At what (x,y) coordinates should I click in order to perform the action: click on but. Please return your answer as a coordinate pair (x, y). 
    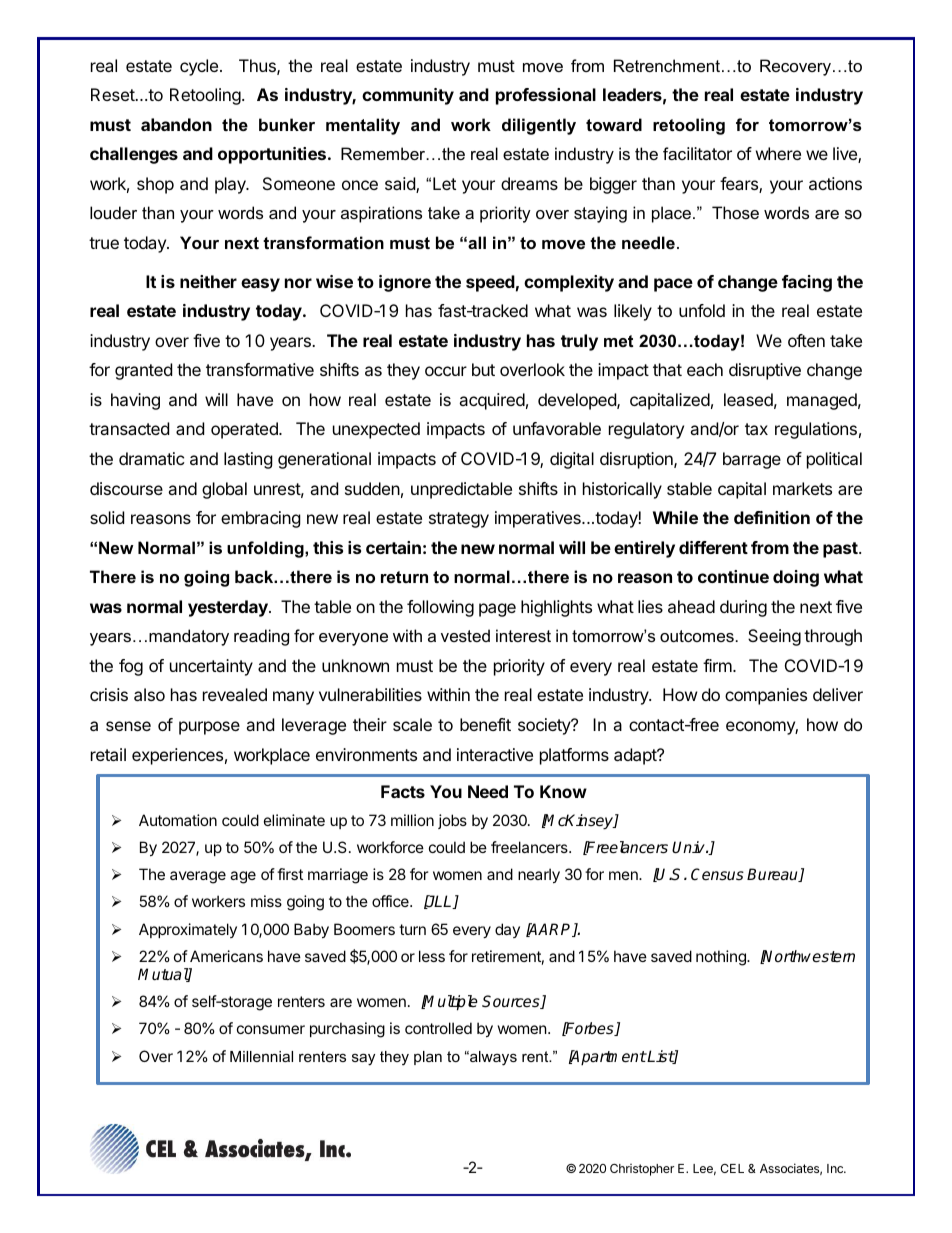
    Looking at the image, I should click on (483, 369).
